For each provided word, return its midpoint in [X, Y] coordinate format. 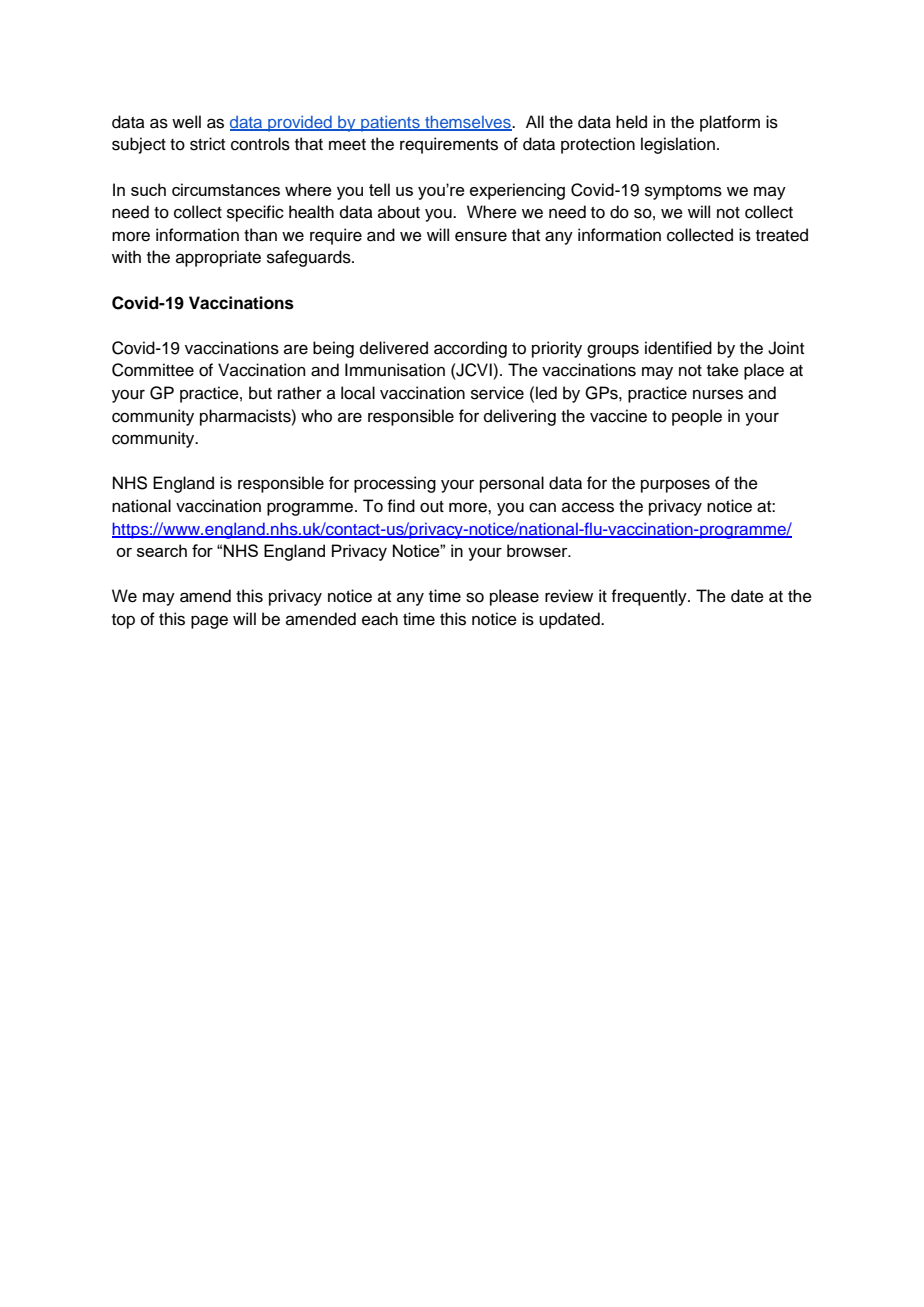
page [209, 622]
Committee [153, 370]
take [723, 370]
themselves [468, 123]
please [514, 597]
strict [207, 144]
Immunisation [395, 370]
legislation [678, 145]
